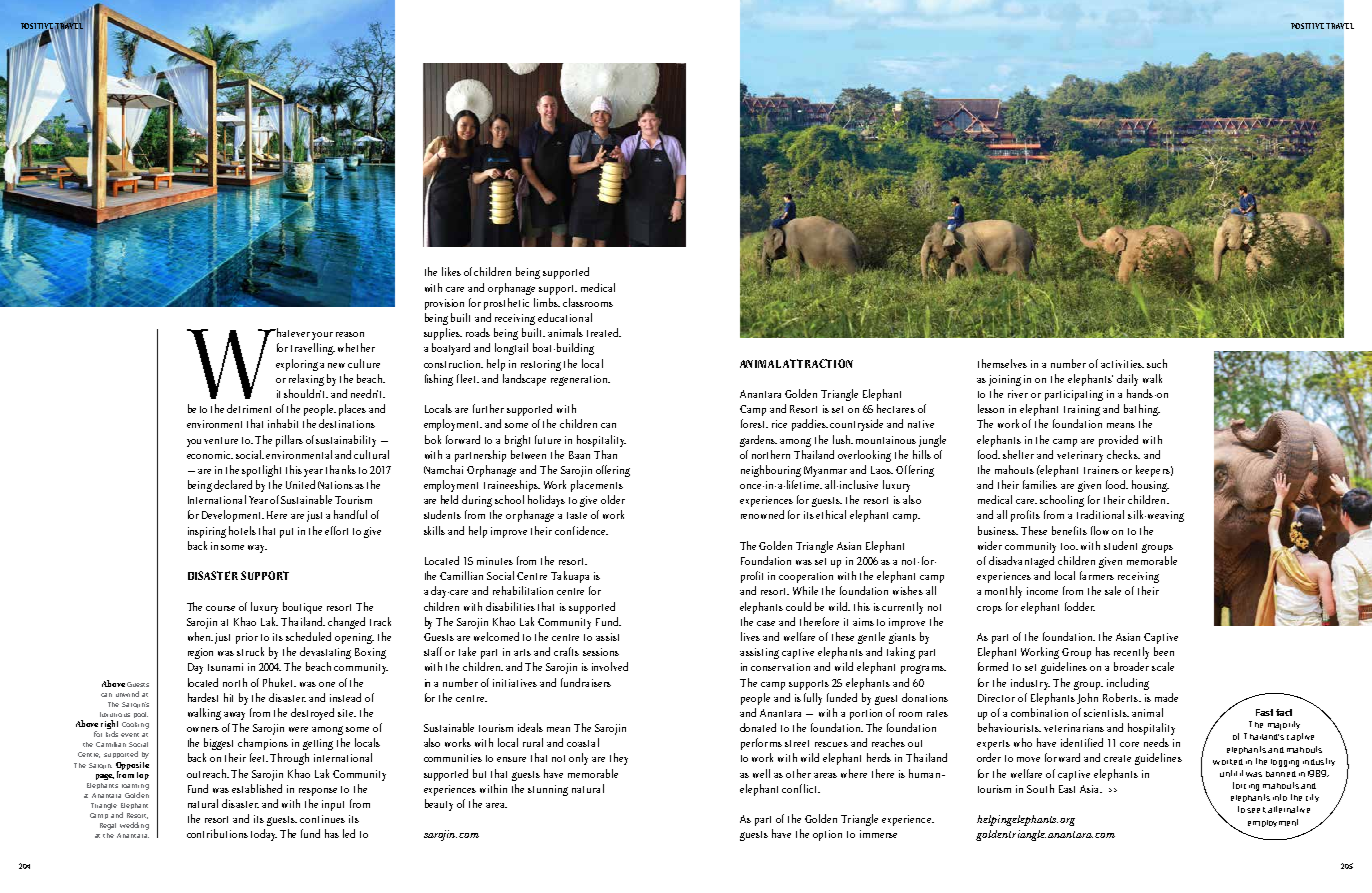  What do you see at coordinates (210, 455) in the screenshot?
I see `economic` at bounding box center [210, 455].
